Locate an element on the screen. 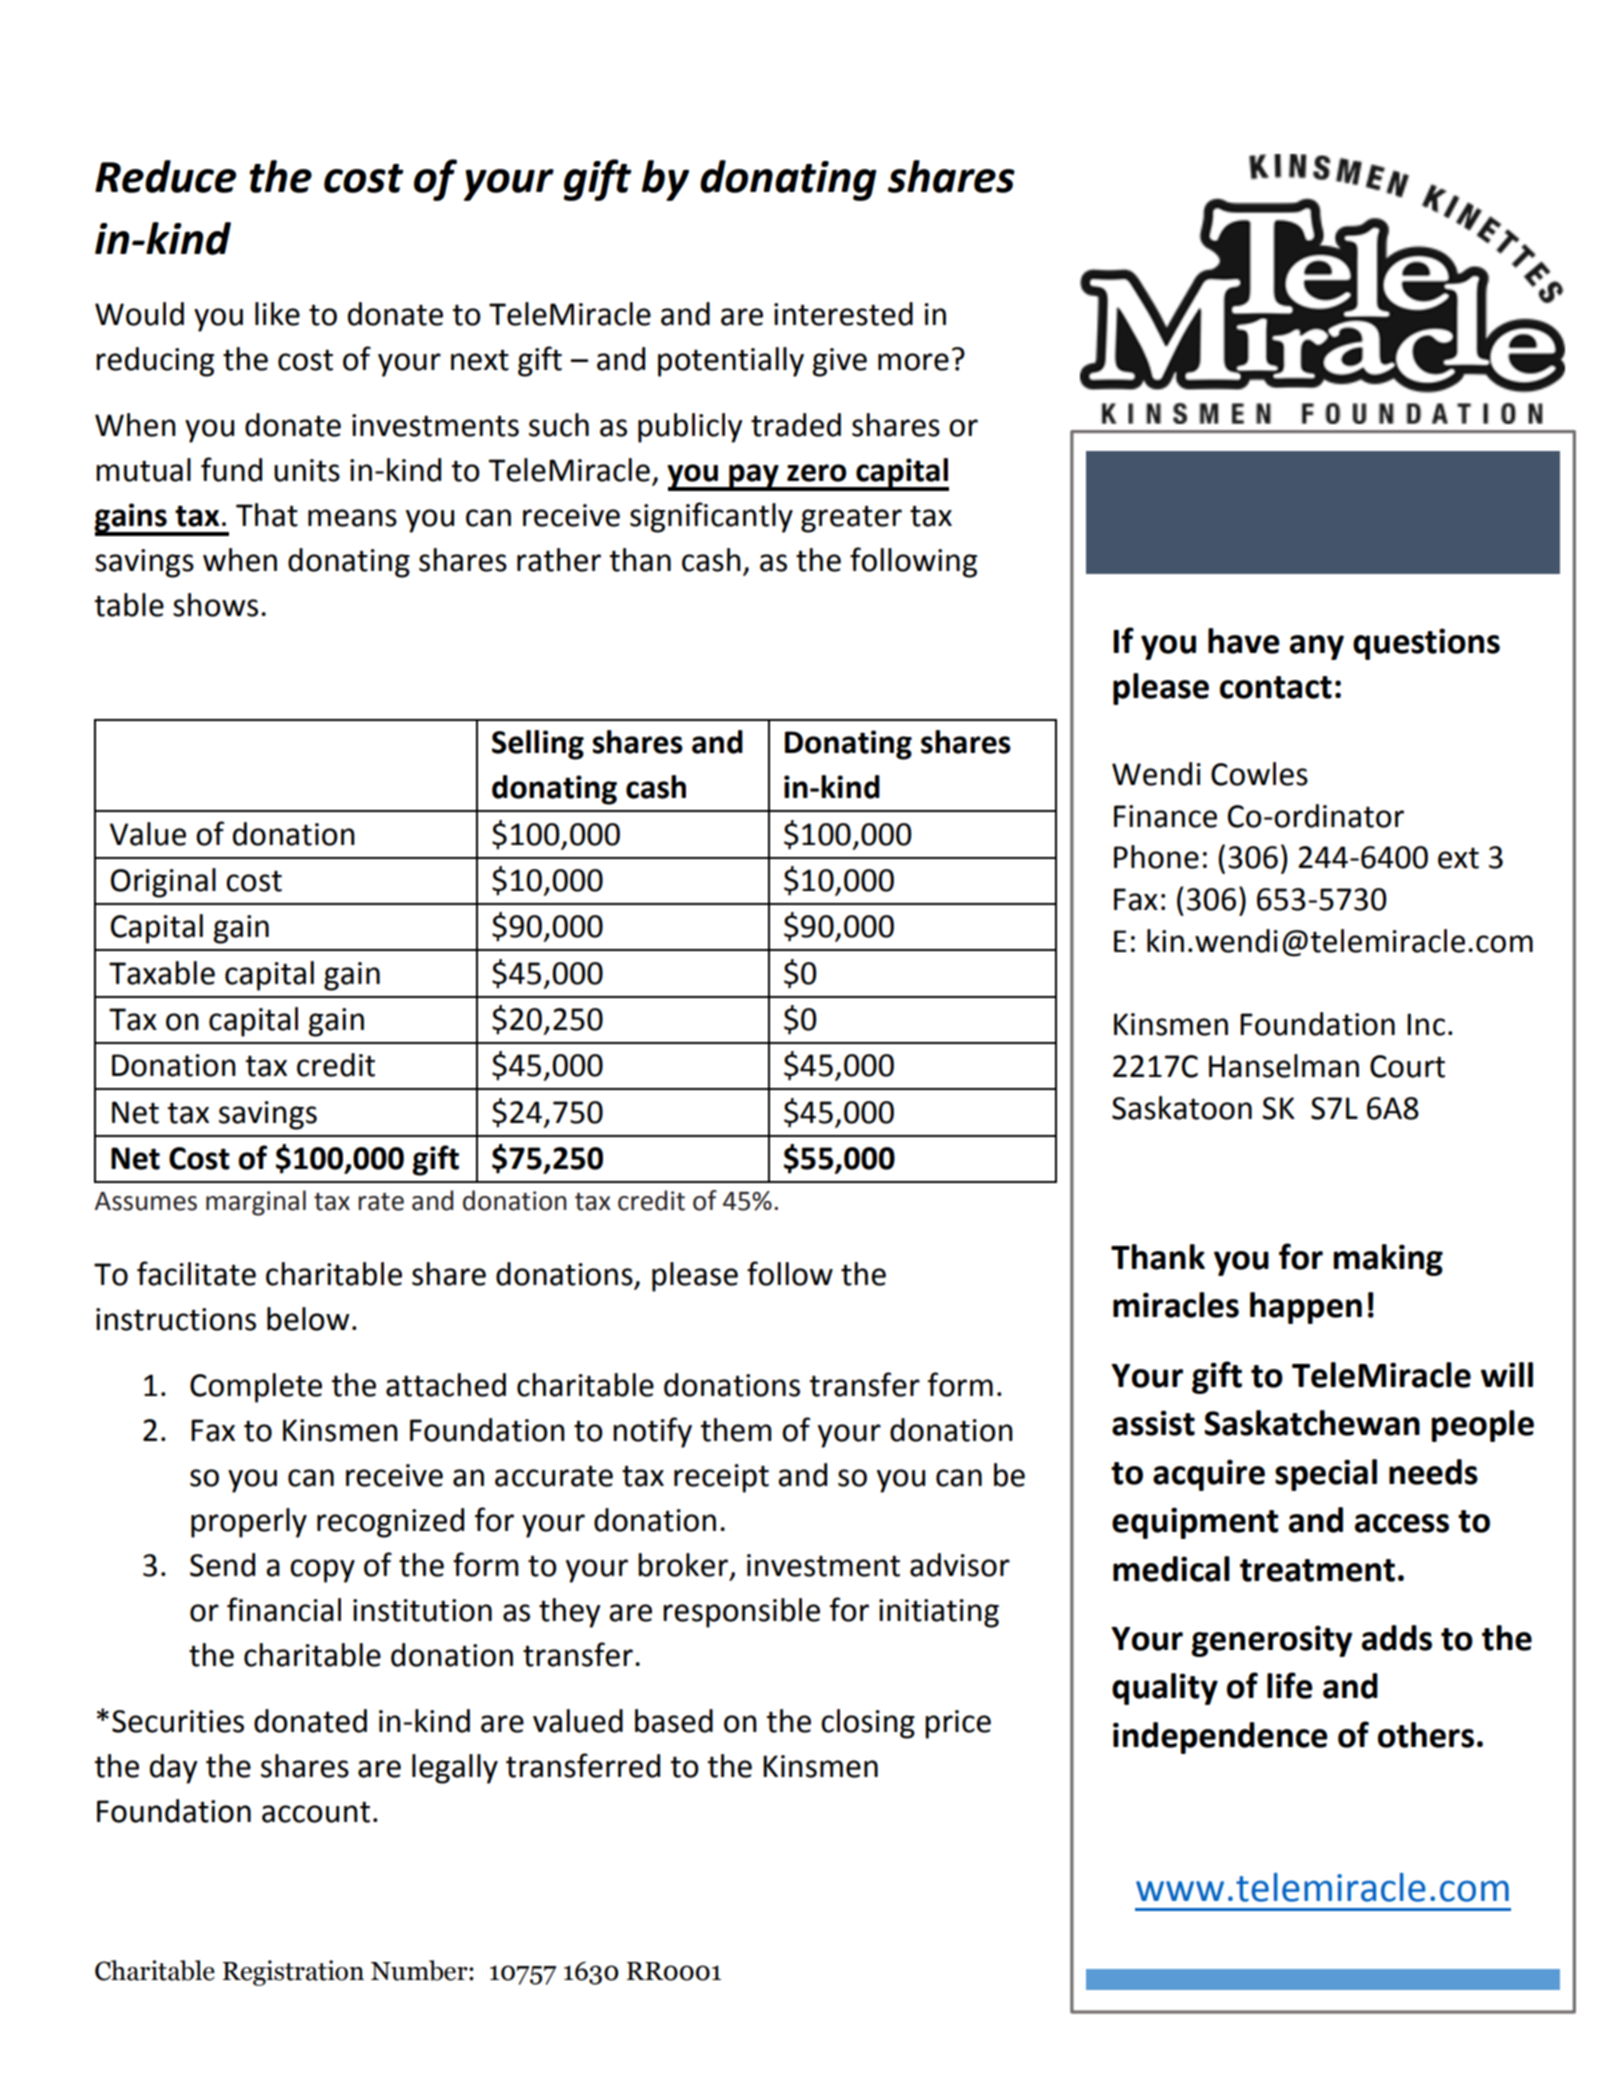 The width and height of the screenshot is (1608, 2081). like is located at coordinates (277, 314).
